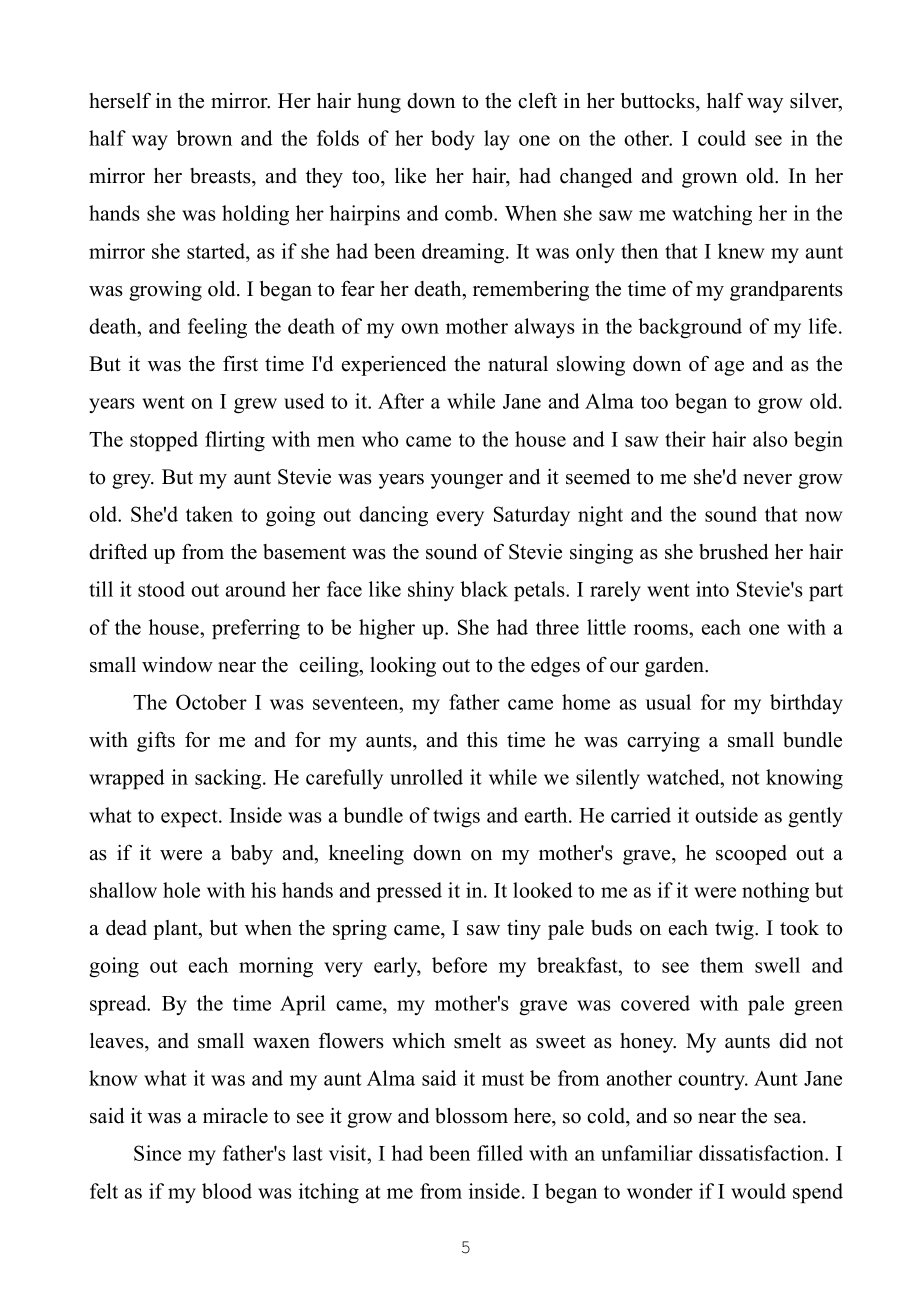 The width and height of the screenshot is (924, 1316). What do you see at coordinates (722, 138) in the screenshot?
I see `could` at bounding box center [722, 138].
